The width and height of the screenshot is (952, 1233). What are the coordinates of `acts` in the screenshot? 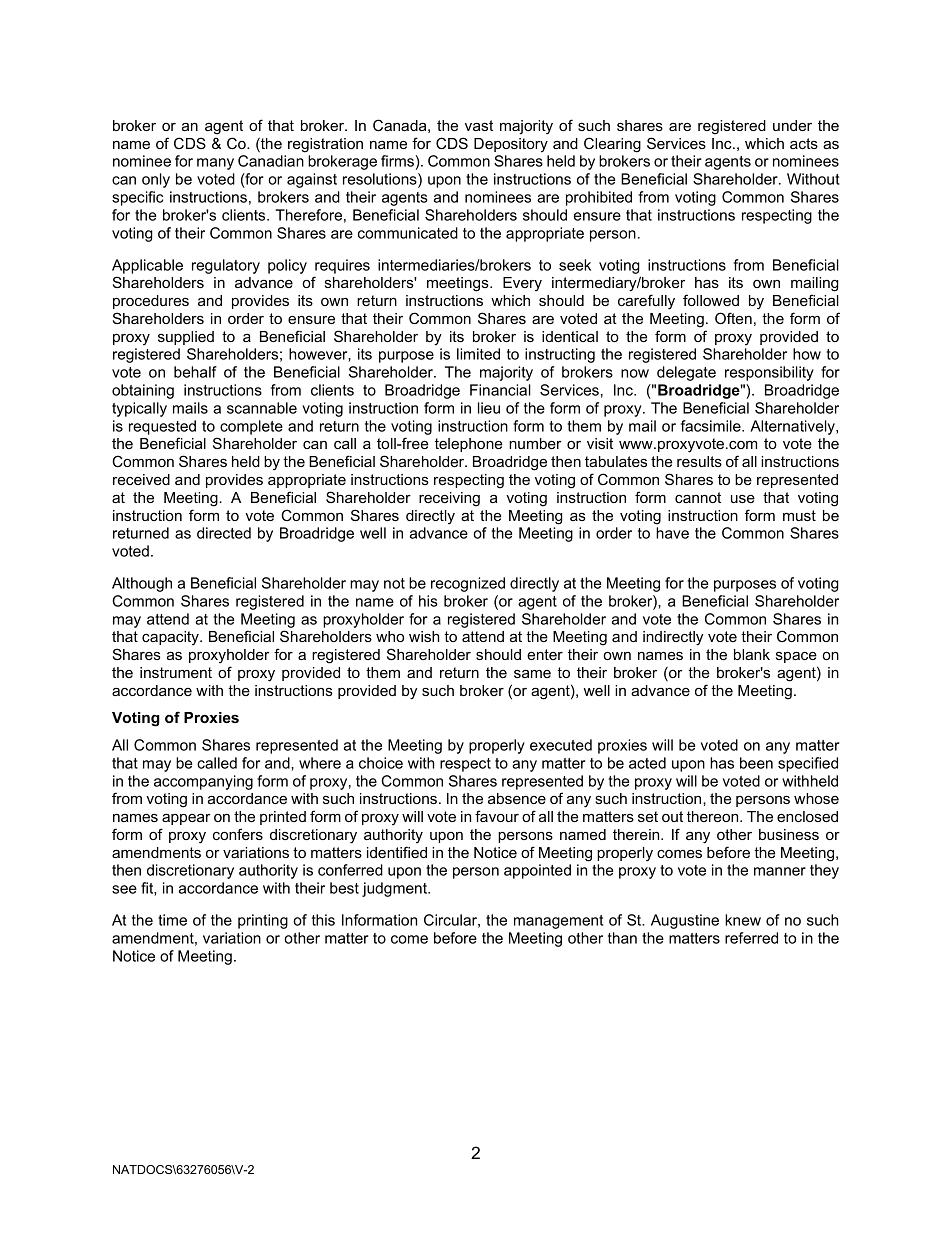 It's located at (804, 143).
